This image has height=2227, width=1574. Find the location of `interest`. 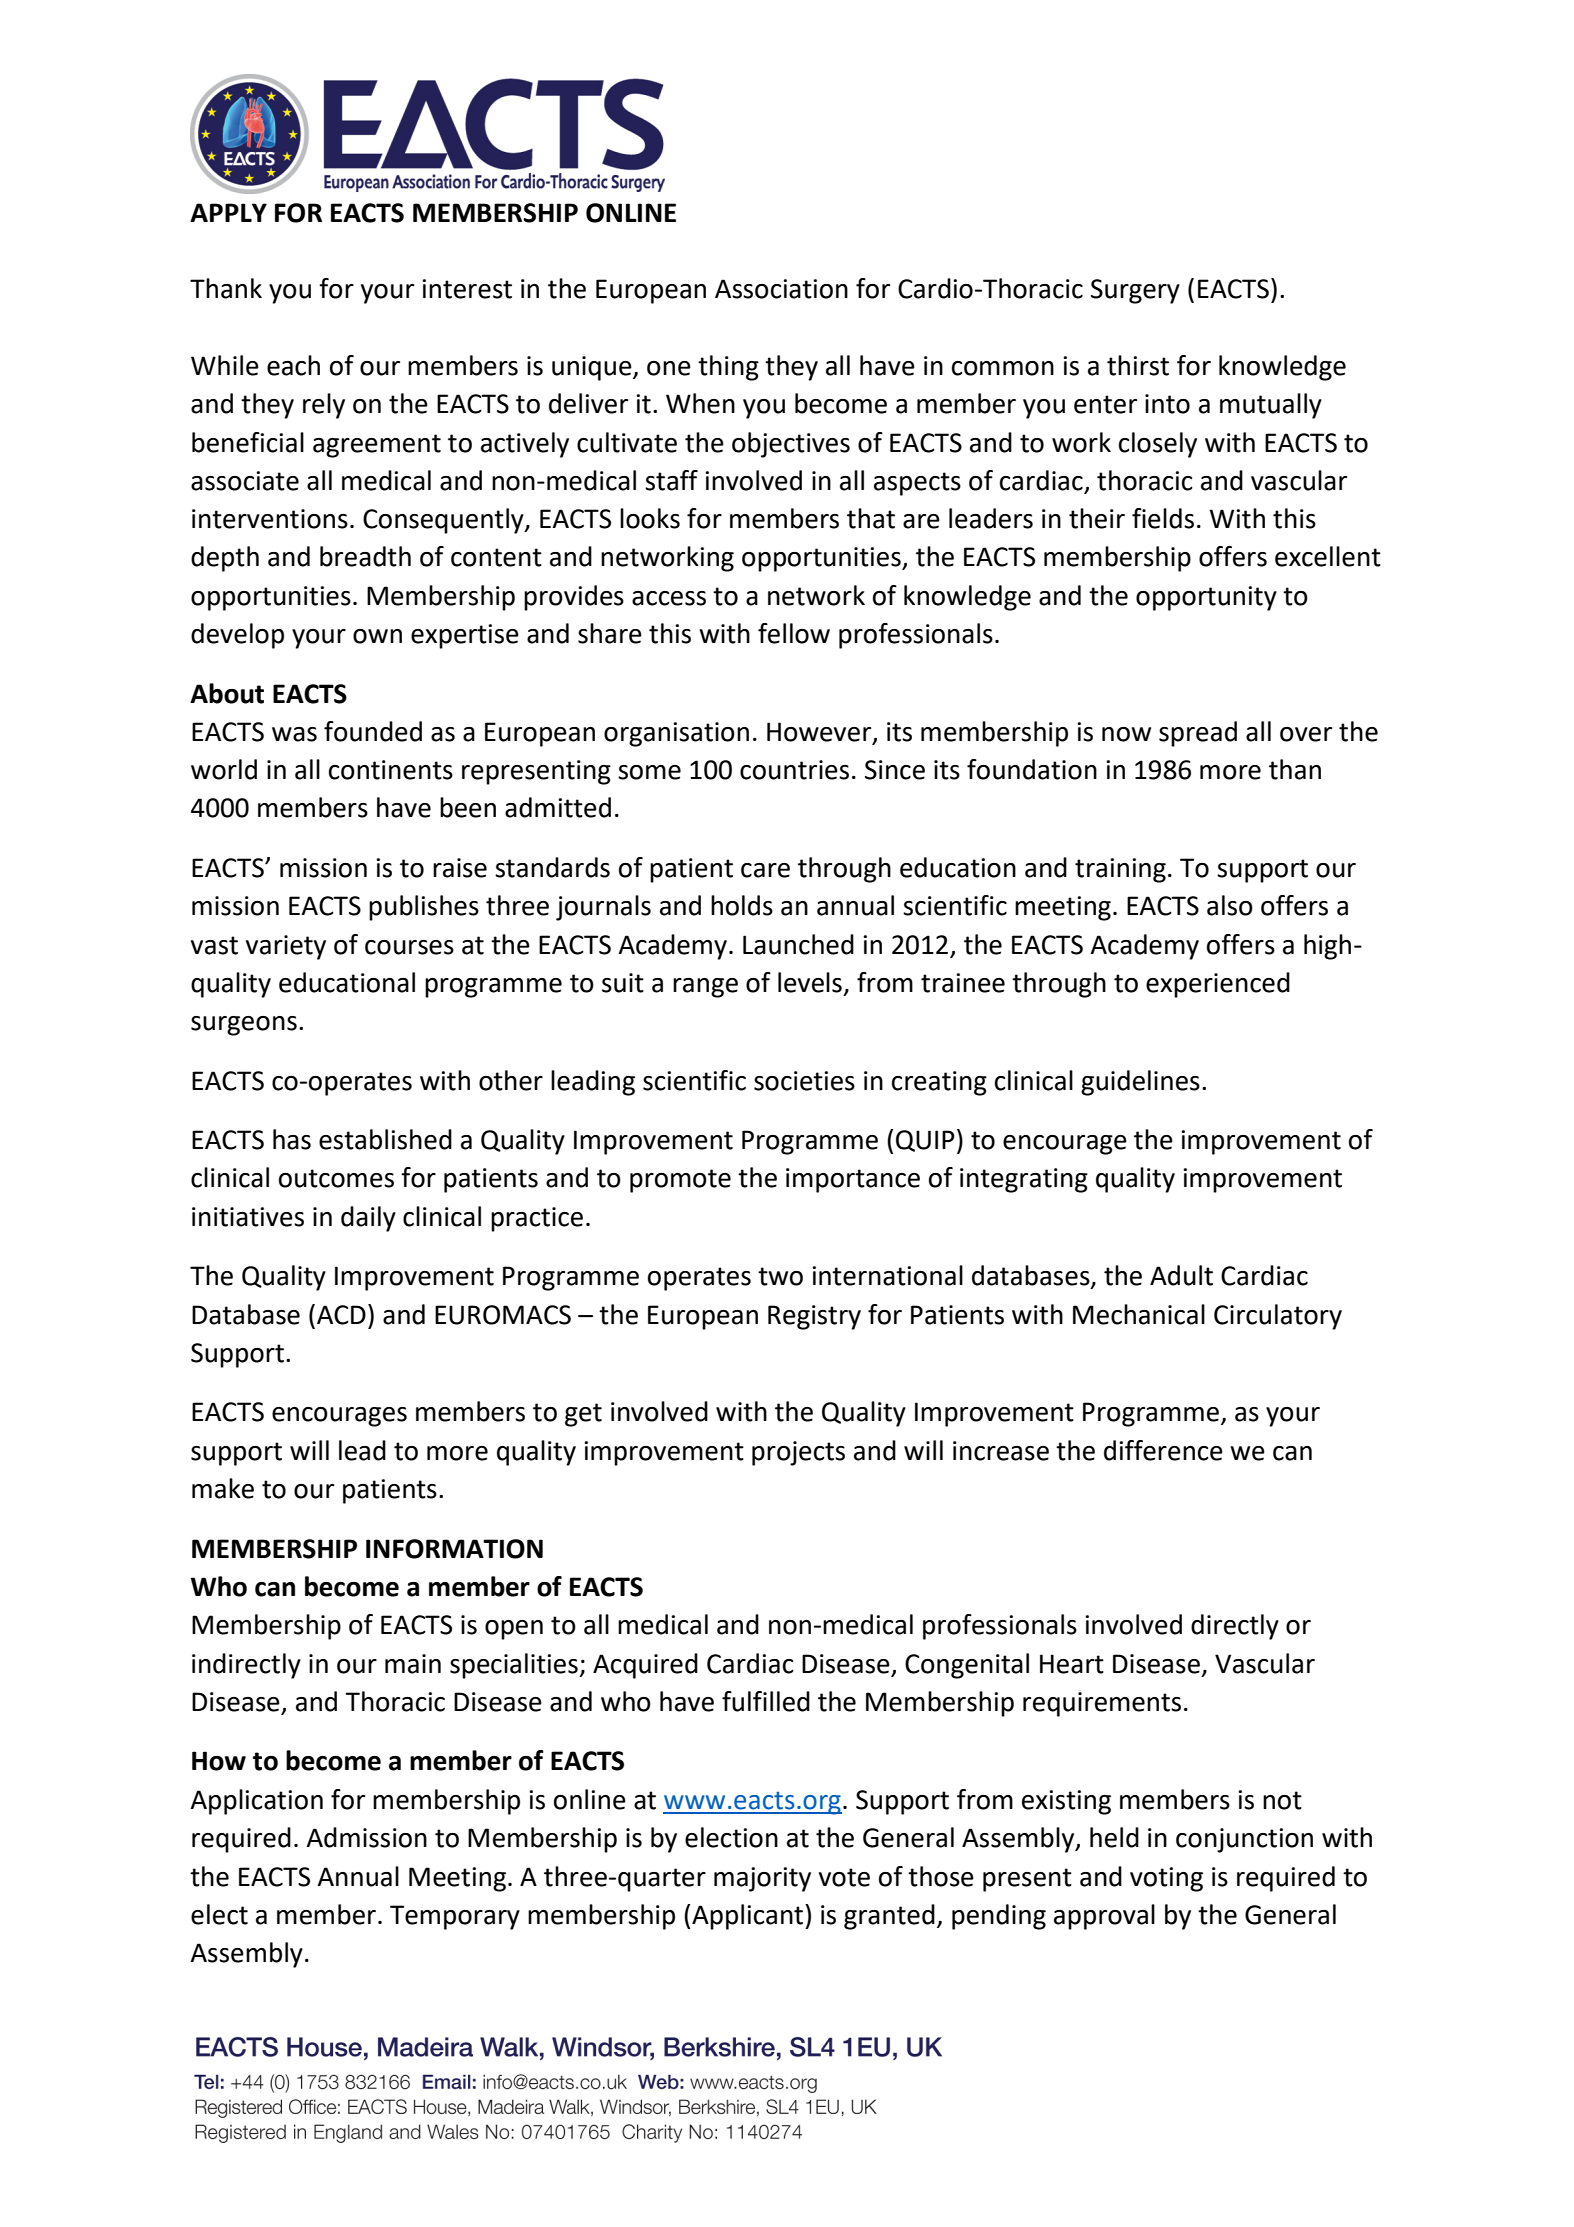

interest is located at coordinates (467, 289).
